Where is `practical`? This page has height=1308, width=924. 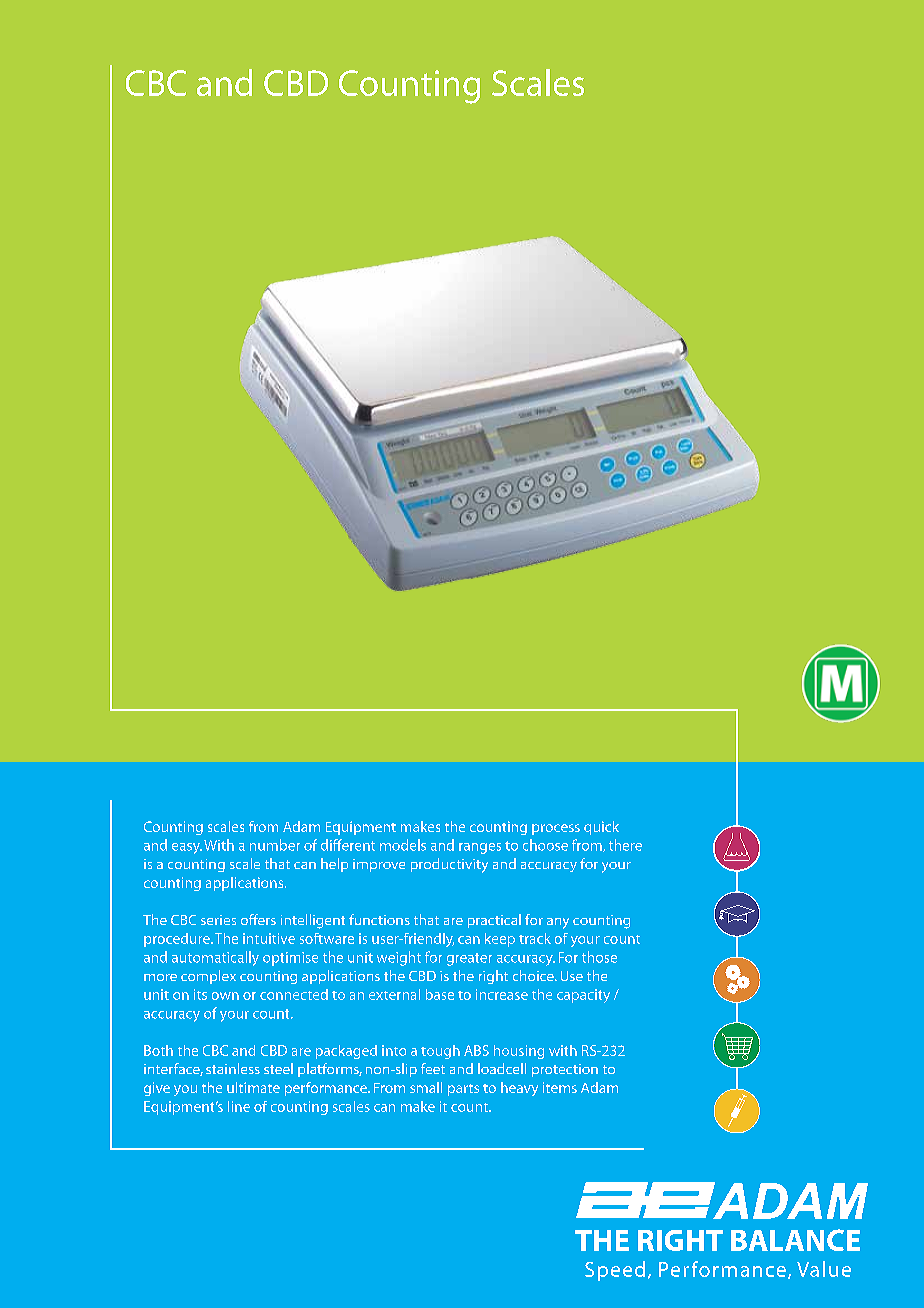 practical is located at coordinates (494, 921).
